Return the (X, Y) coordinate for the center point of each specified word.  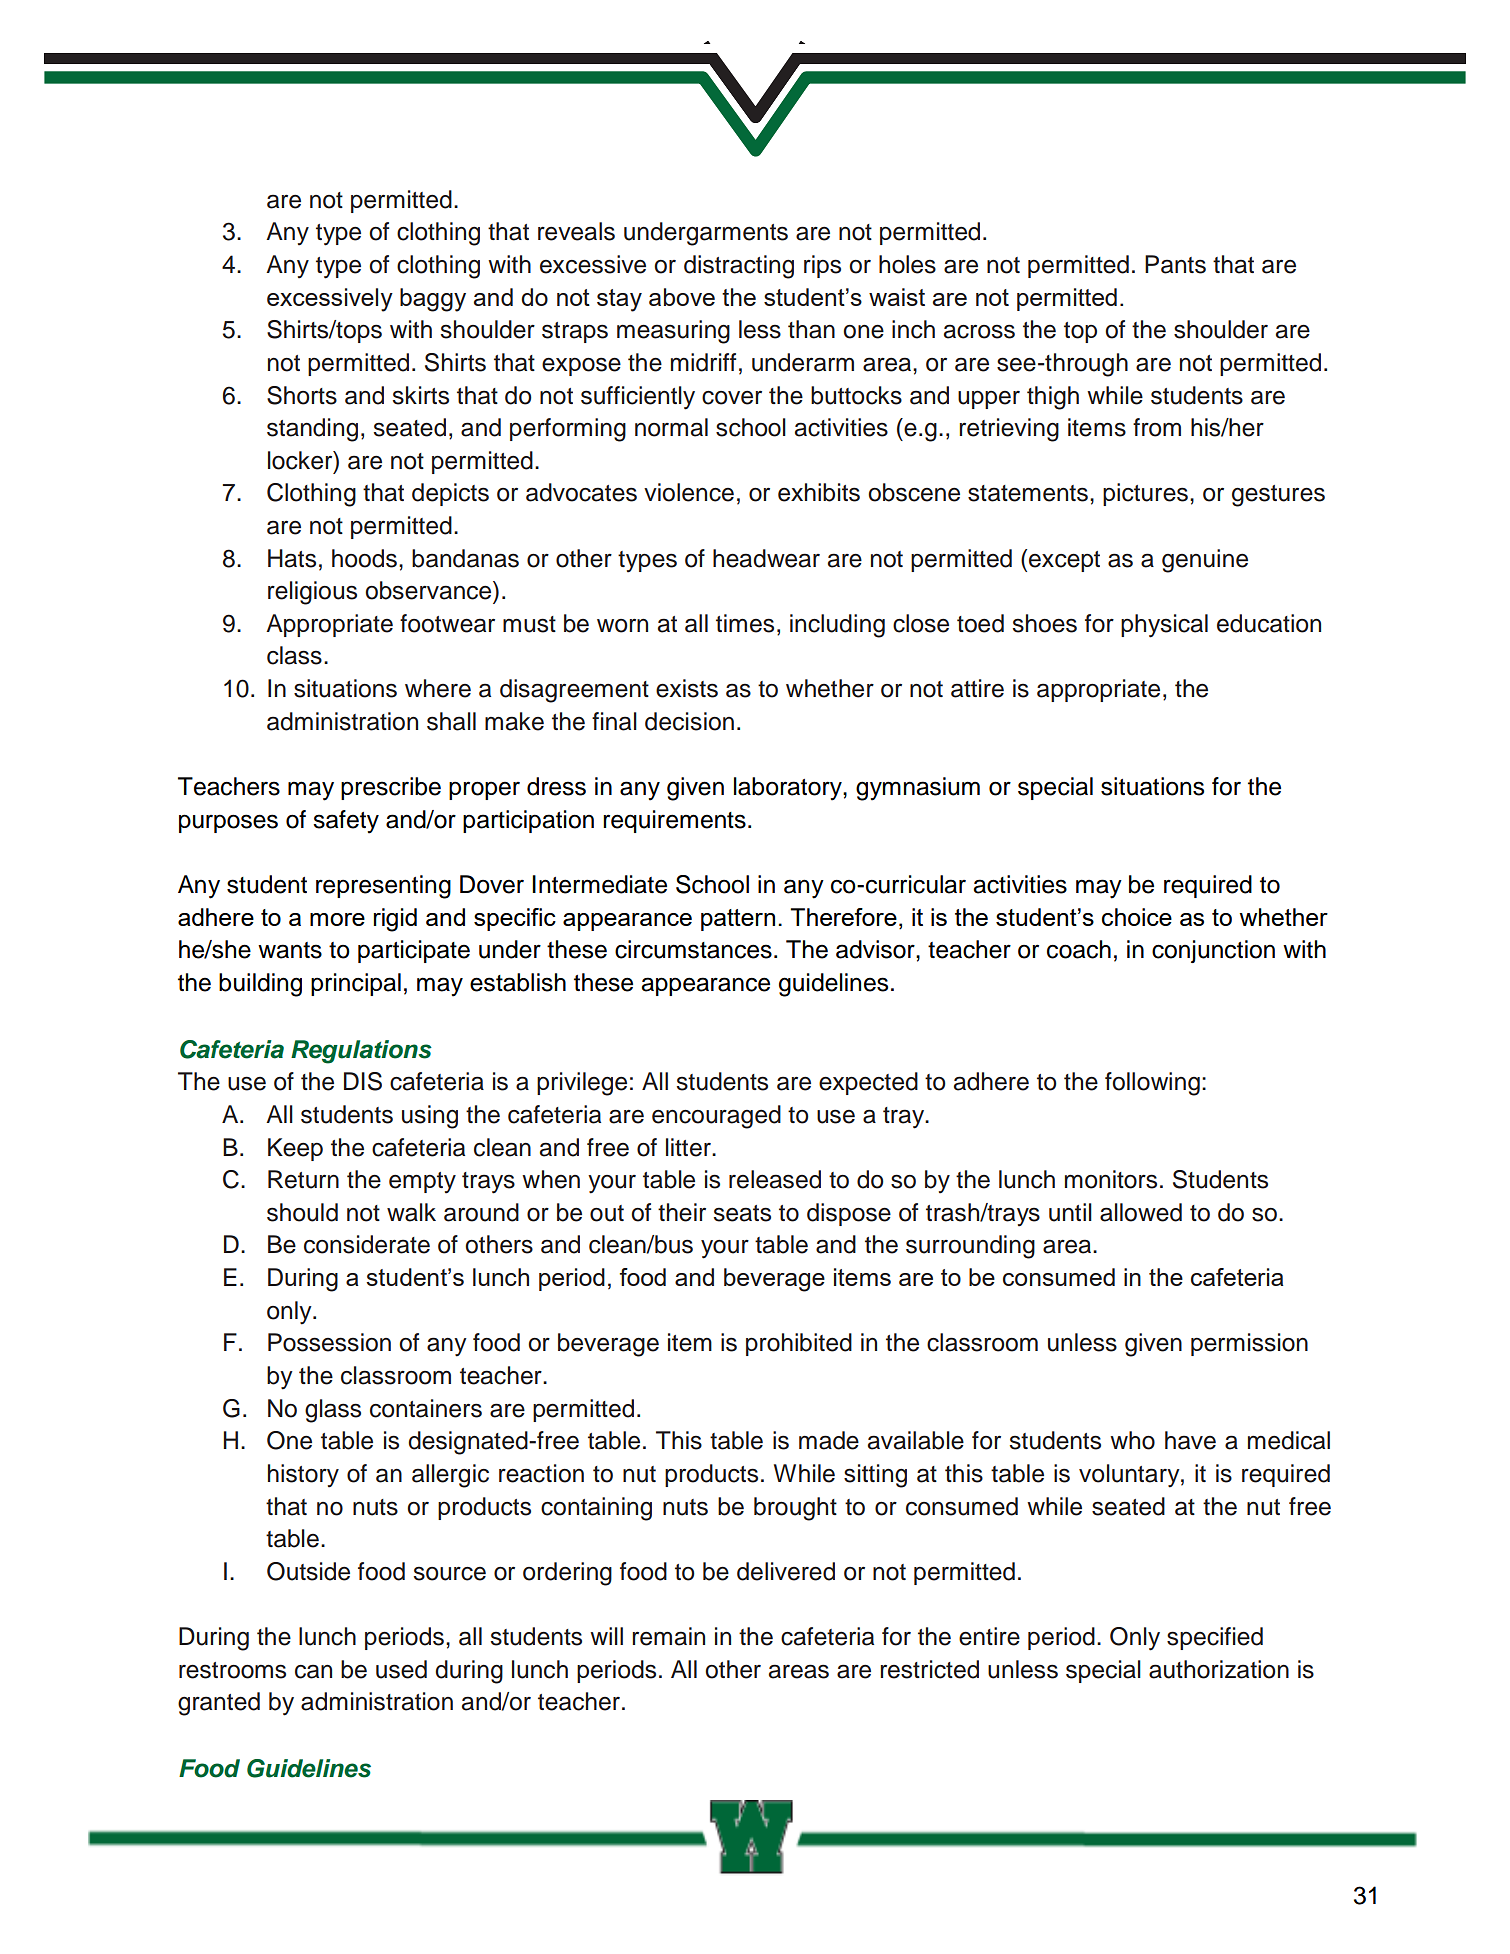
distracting (739, 267)
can (313, 1671)
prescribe (391, 788)
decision (689, 721)
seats (742, 1213)
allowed (1141, 1212)
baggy (433, 300)
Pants (1175, 264)
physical (1164, 626)
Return (303, 1179)
